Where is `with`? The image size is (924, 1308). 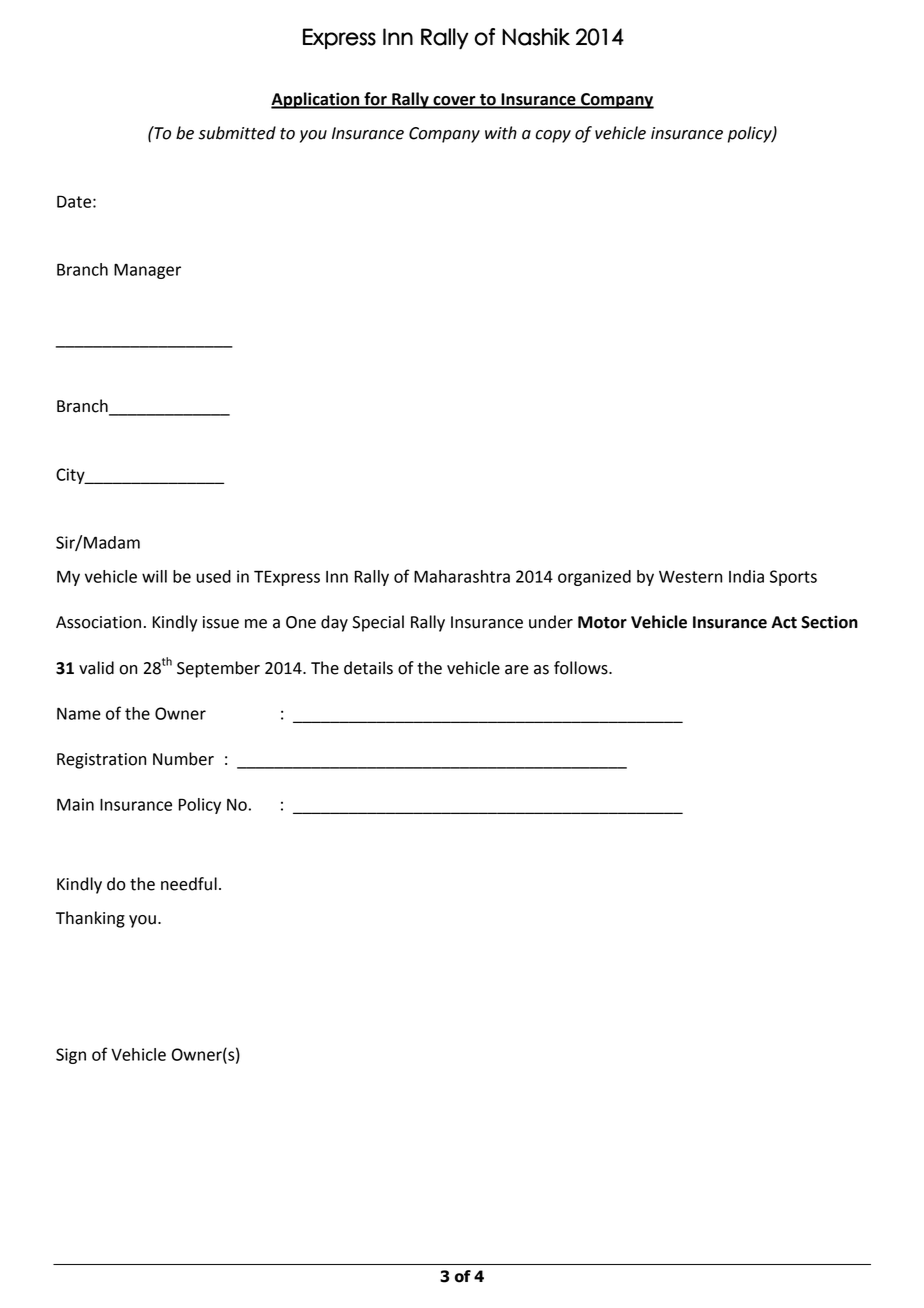 with is located at coordinates (501, 133).
